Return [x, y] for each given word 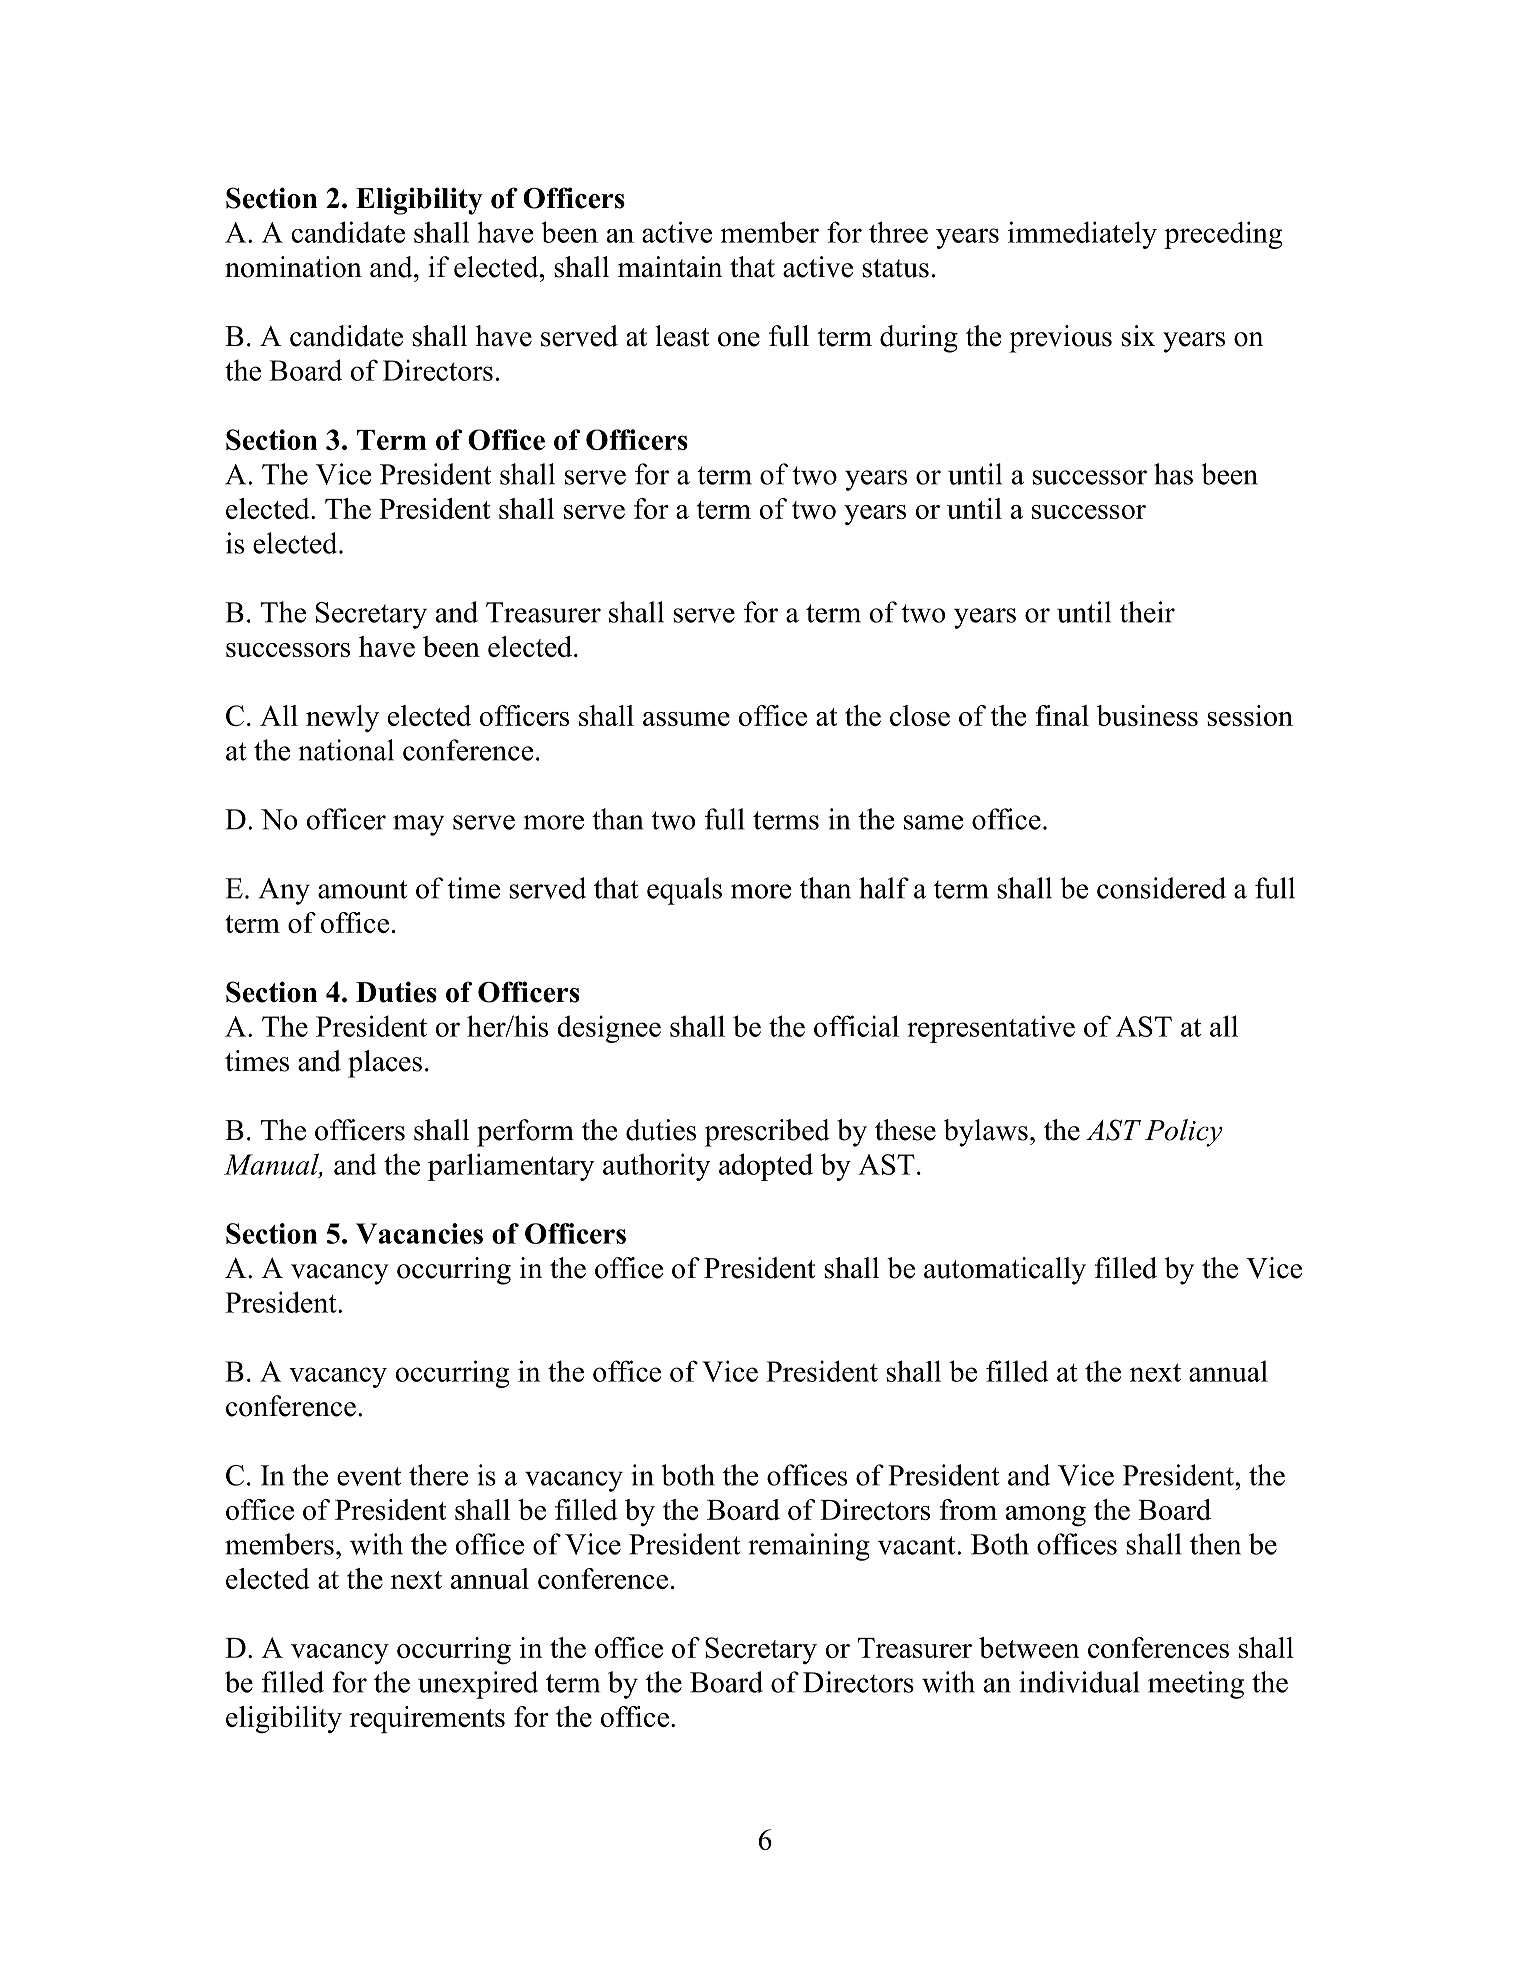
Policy [1183, 1133]
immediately [1082, 235]
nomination [293, 267]
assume [686, 719]
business [1147, 715]
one [739, 339]
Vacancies [419, 1233]
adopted [766, 1167]
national [346, 750]
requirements [427, 1719]
